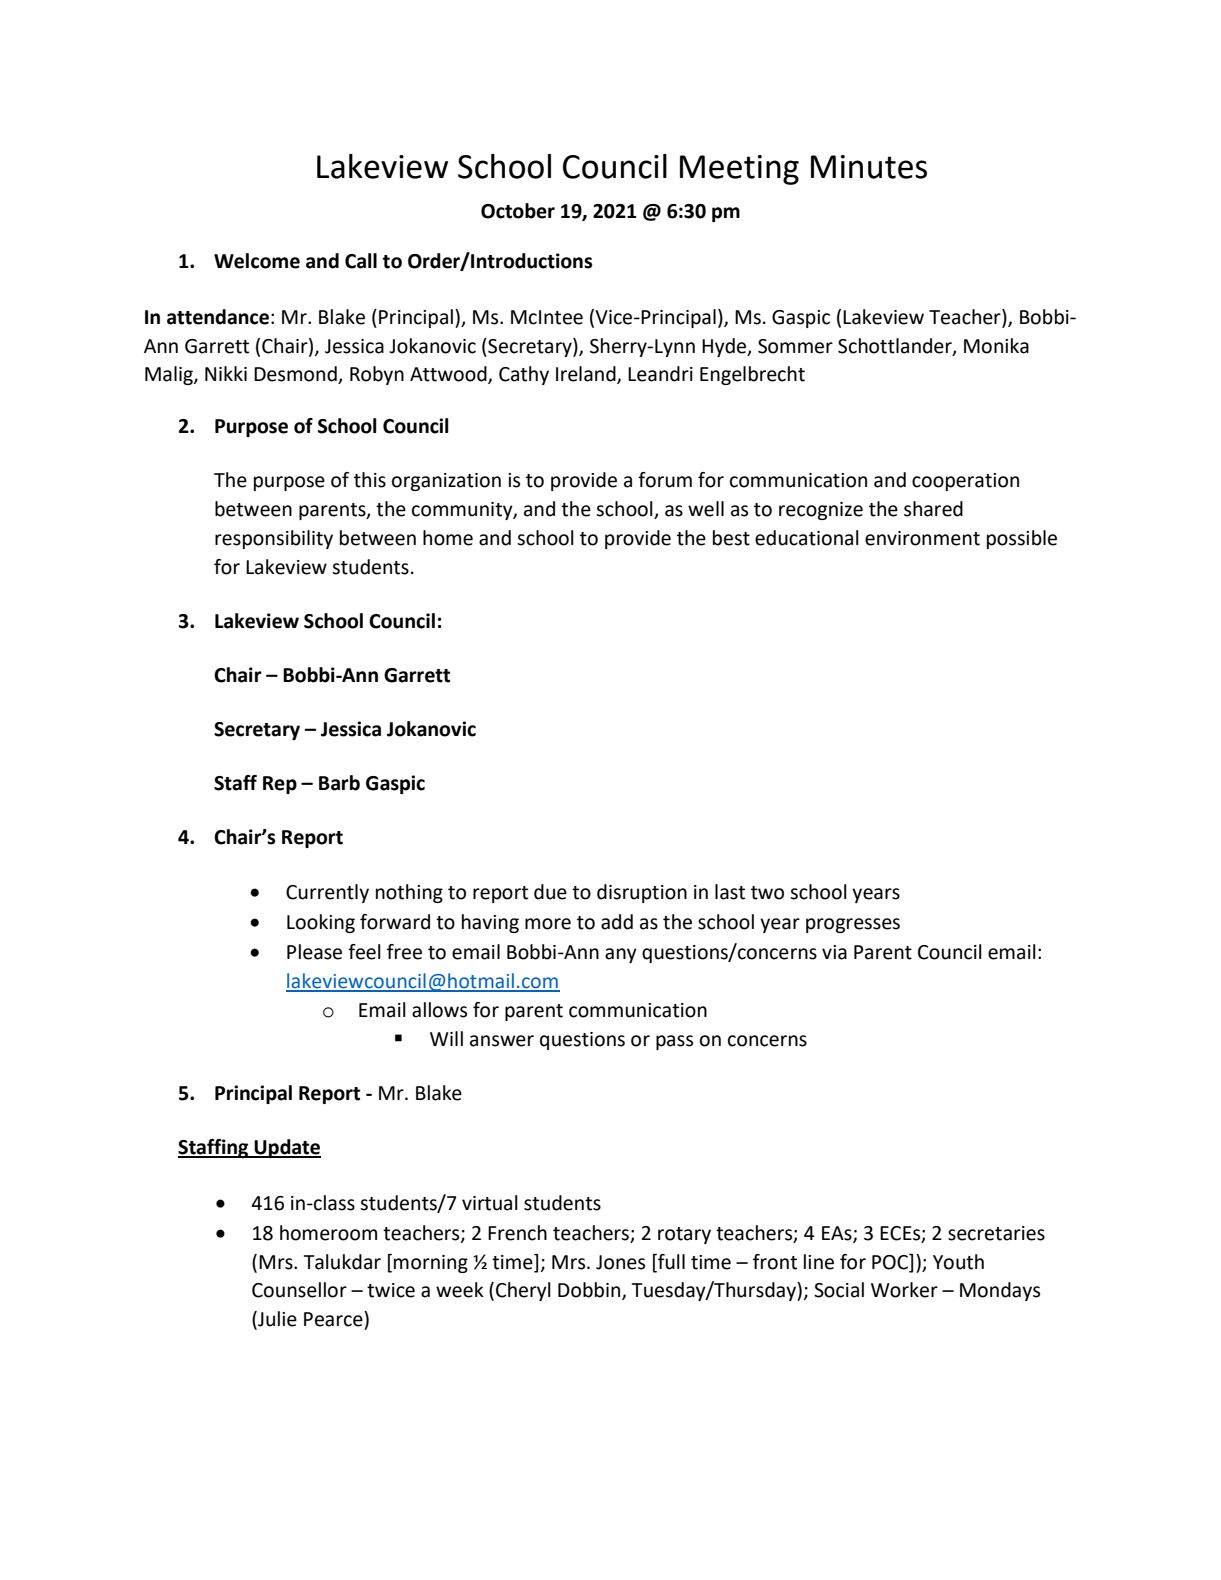 The height and width of the screenshot is (1580, 1221). Describe the element at coordinates (518, 211) in the screenshot. I see `October` at that location.
